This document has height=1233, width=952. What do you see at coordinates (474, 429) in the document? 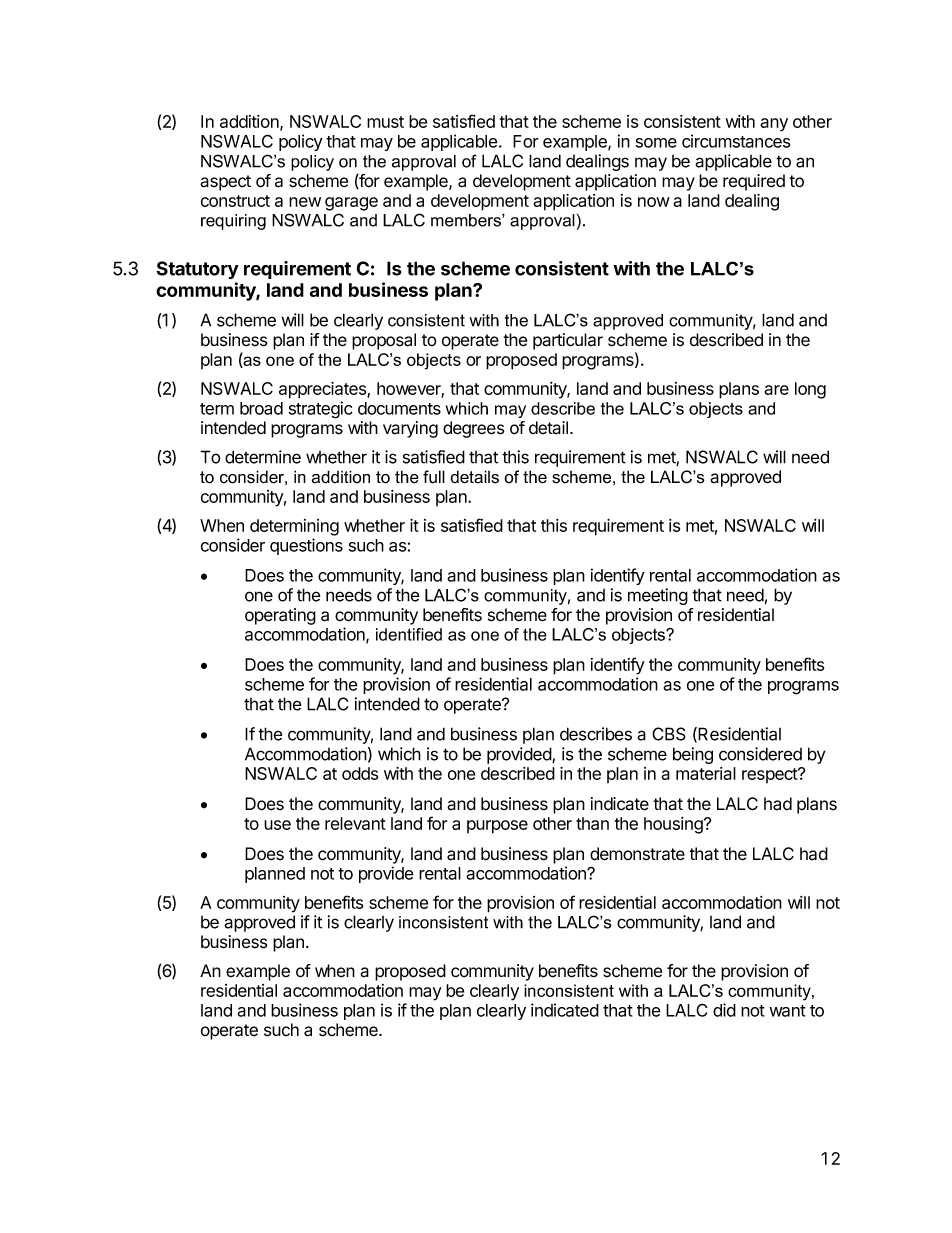
I see `degrees` at bounding box center [474, 429].
